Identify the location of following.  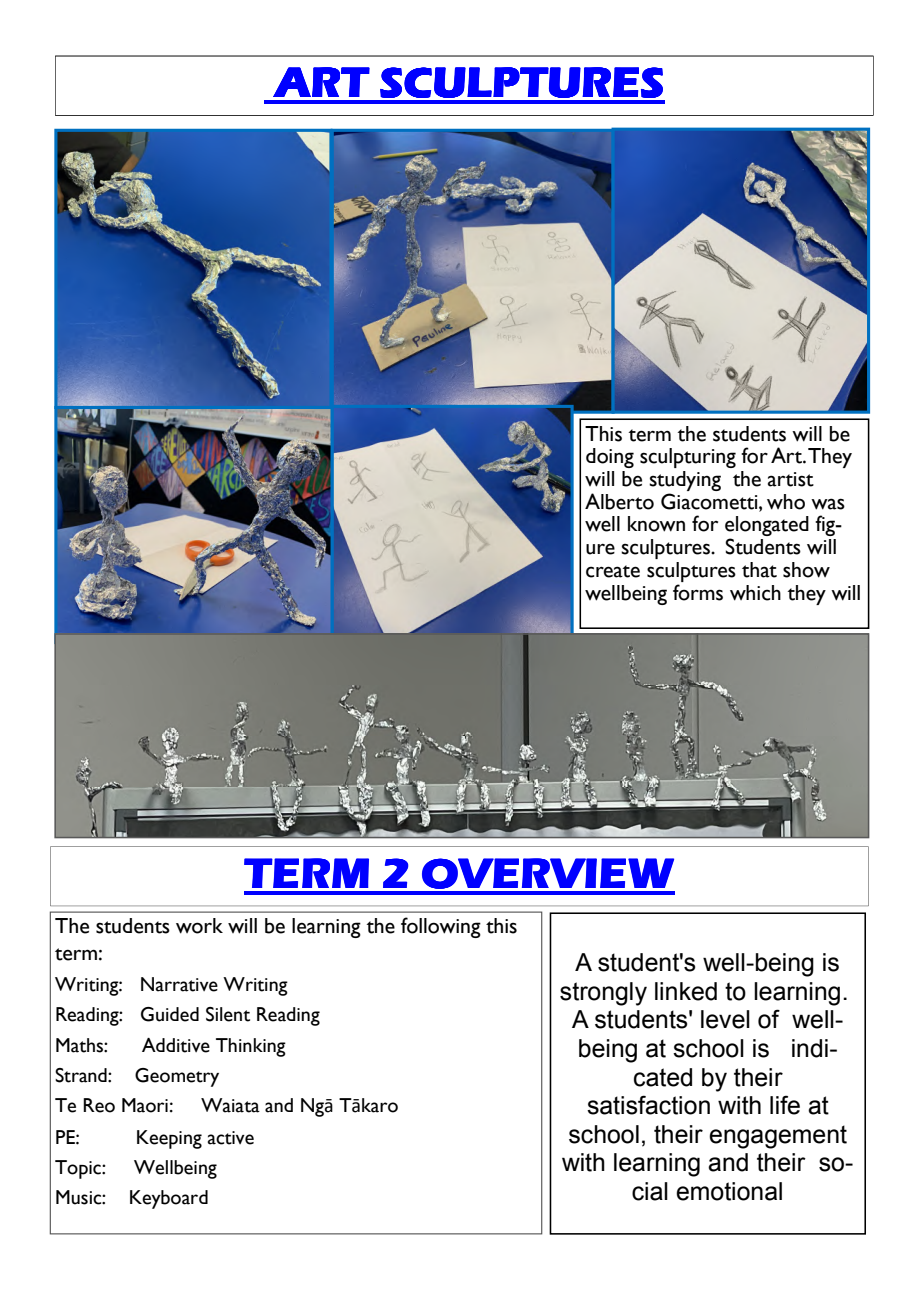
(441, 927).
